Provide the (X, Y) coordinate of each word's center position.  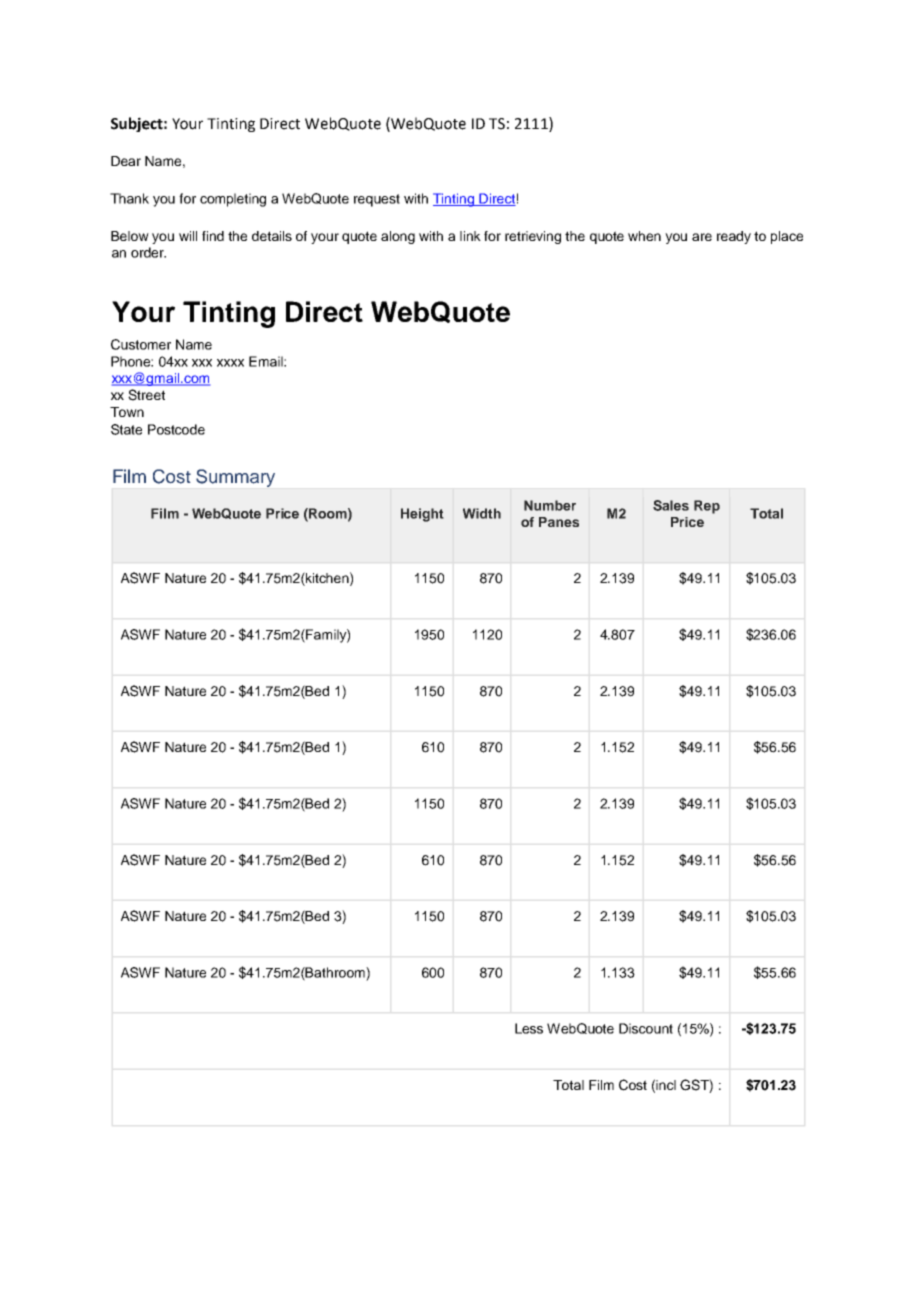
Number (550, 505)
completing (233, 200)
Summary (235, 478)
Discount (646, 1028)
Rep (707, 507)
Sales (671, 505)
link (470, 236)
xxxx (230, 363)
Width (482, 513)
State (126, 429)
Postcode (176, 429)
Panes (559, 522)
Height (422, 515)
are (702, 237)
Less (529, 1028)
